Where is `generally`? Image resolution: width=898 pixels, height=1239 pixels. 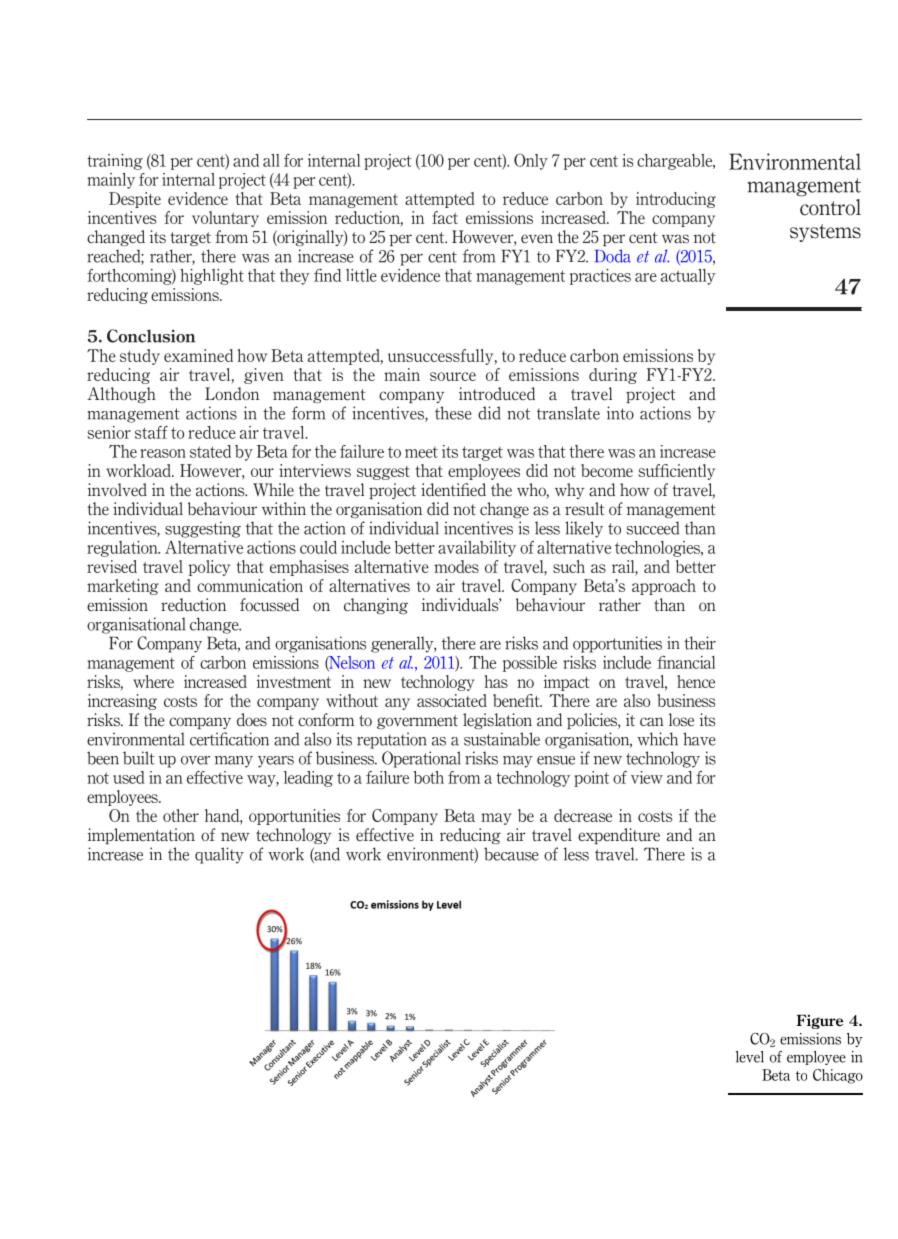 generally is located at coordinates (403, 644).
